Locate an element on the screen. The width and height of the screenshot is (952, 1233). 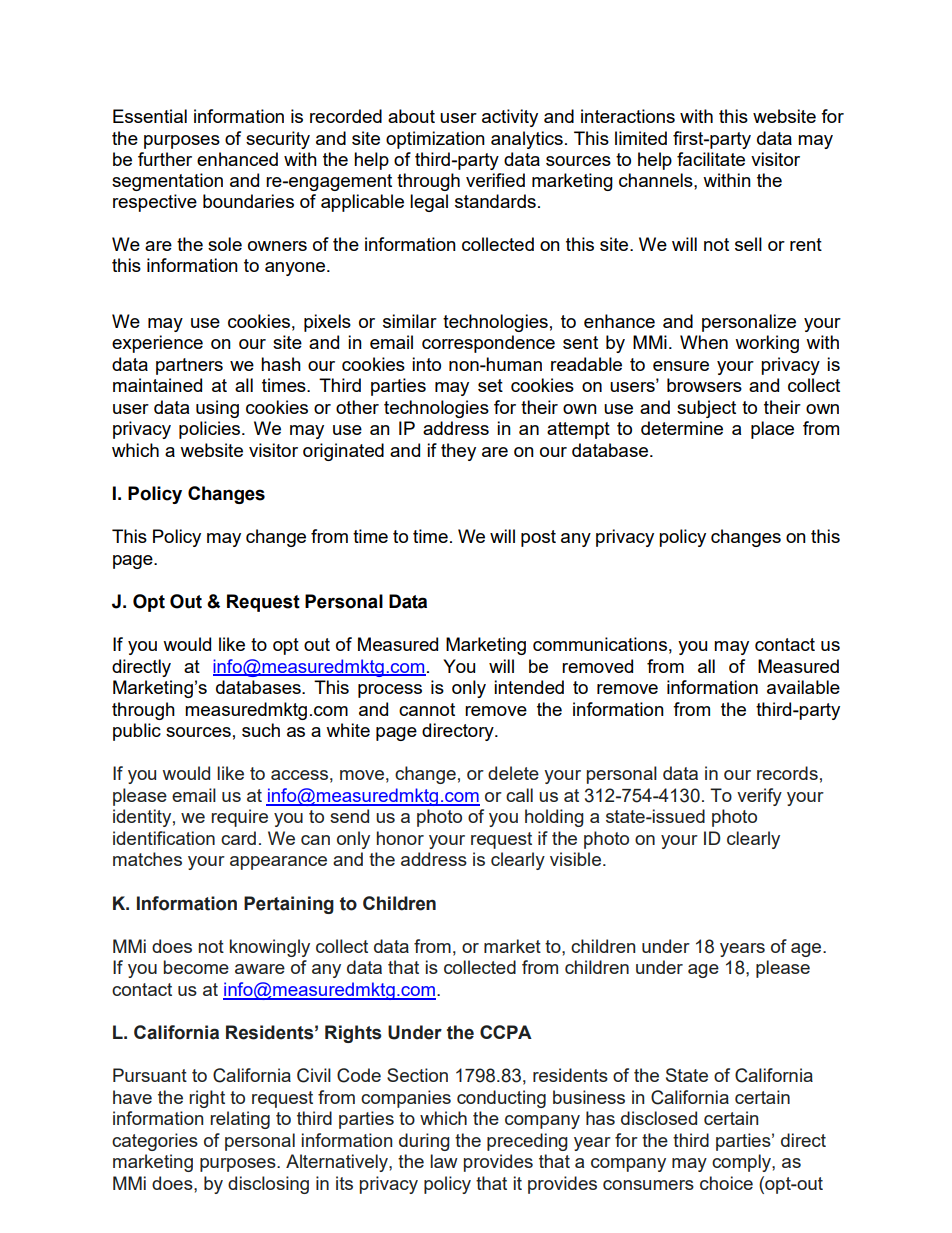
relating is located at coordinates (240, 1120).
